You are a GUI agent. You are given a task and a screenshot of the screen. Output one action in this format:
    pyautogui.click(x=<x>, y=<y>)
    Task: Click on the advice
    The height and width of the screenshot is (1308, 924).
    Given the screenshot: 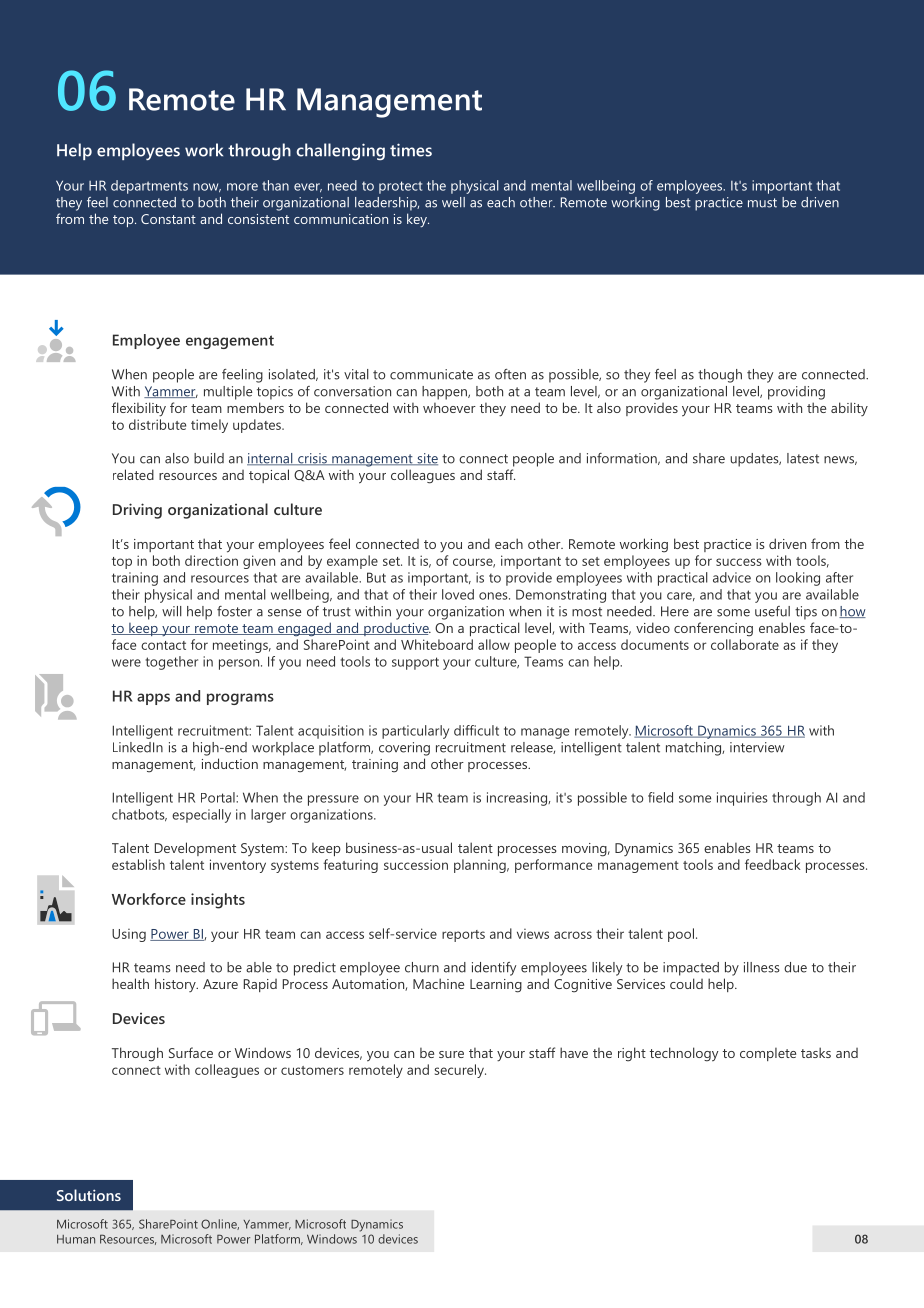 What is the action you would take?
    pyautogui.click(x=732, y=577)
